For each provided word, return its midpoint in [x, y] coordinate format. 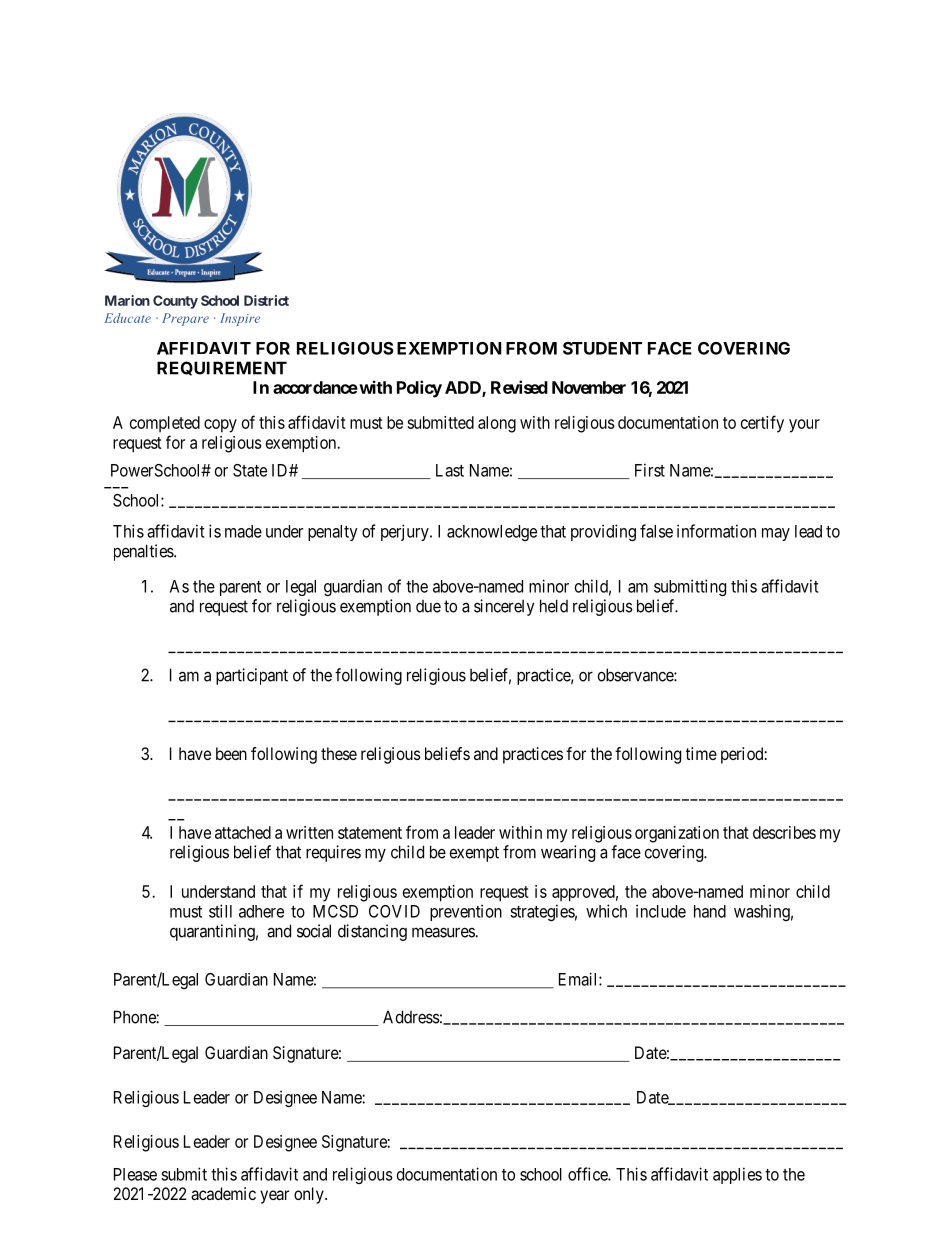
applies [737, 1175]
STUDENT [602, 348]
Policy [419, 389]
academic [223, 1193]
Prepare [185, 319]
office [588, 1174]
